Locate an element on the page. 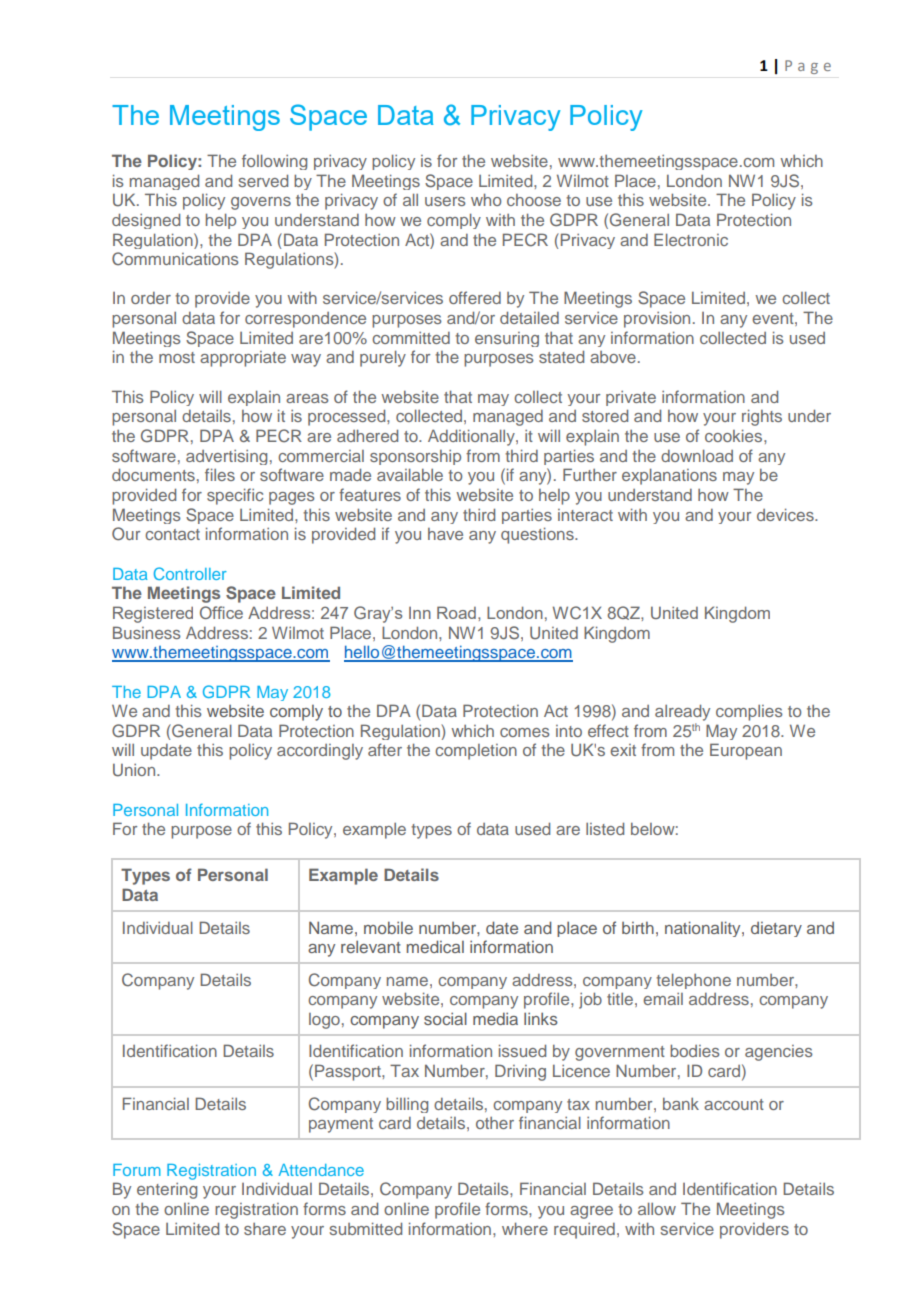 This image has height=1308, width=924. Business is located at coordinates (147, 632).
